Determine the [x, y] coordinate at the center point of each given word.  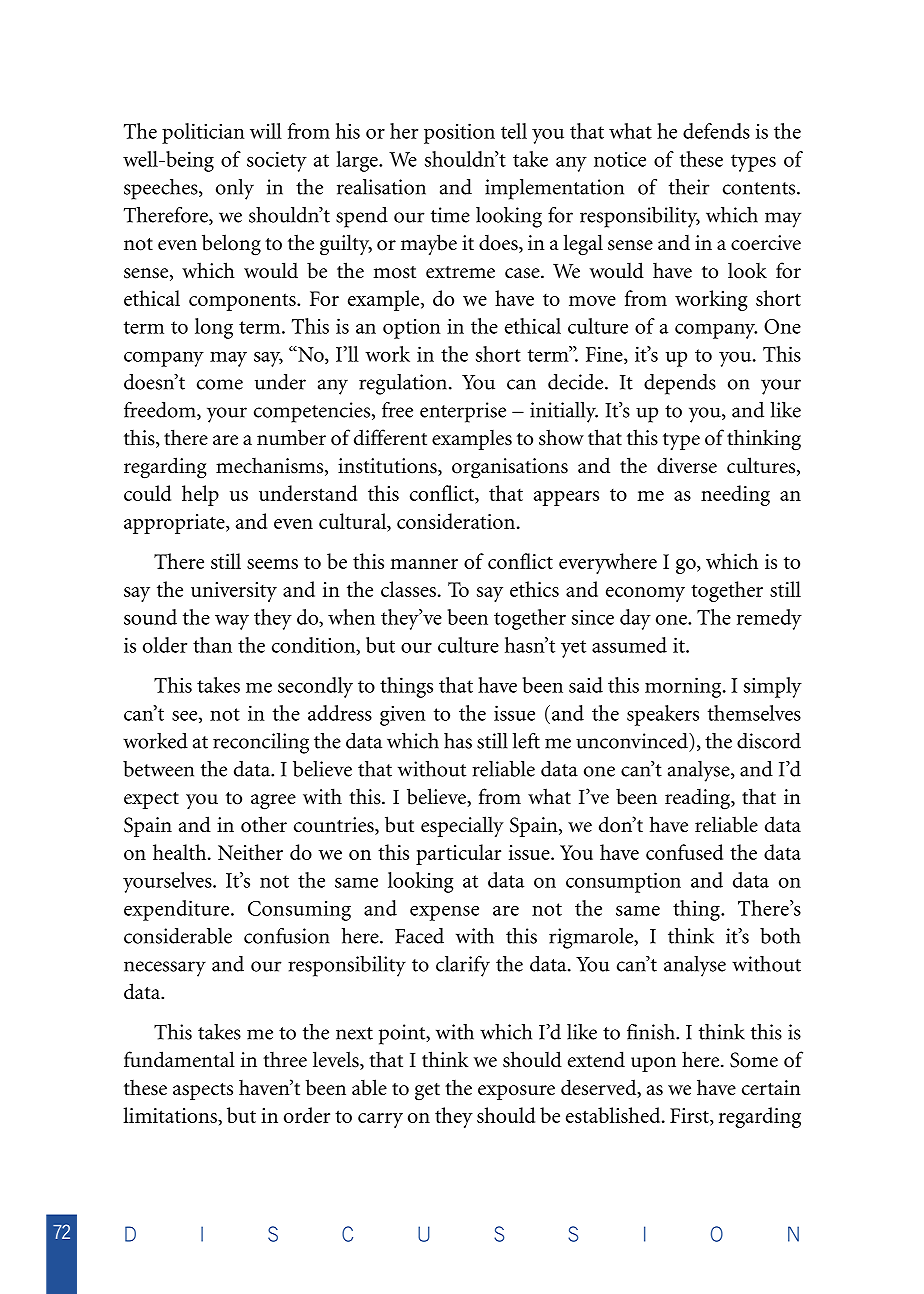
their [689, 187]
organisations [510, 468]
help [200, 495]
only [235, 189]
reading [698, 799]
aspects [203, 1091]
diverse [687, 465]
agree [273, 802]
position [459, 133]
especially [462, 826]
